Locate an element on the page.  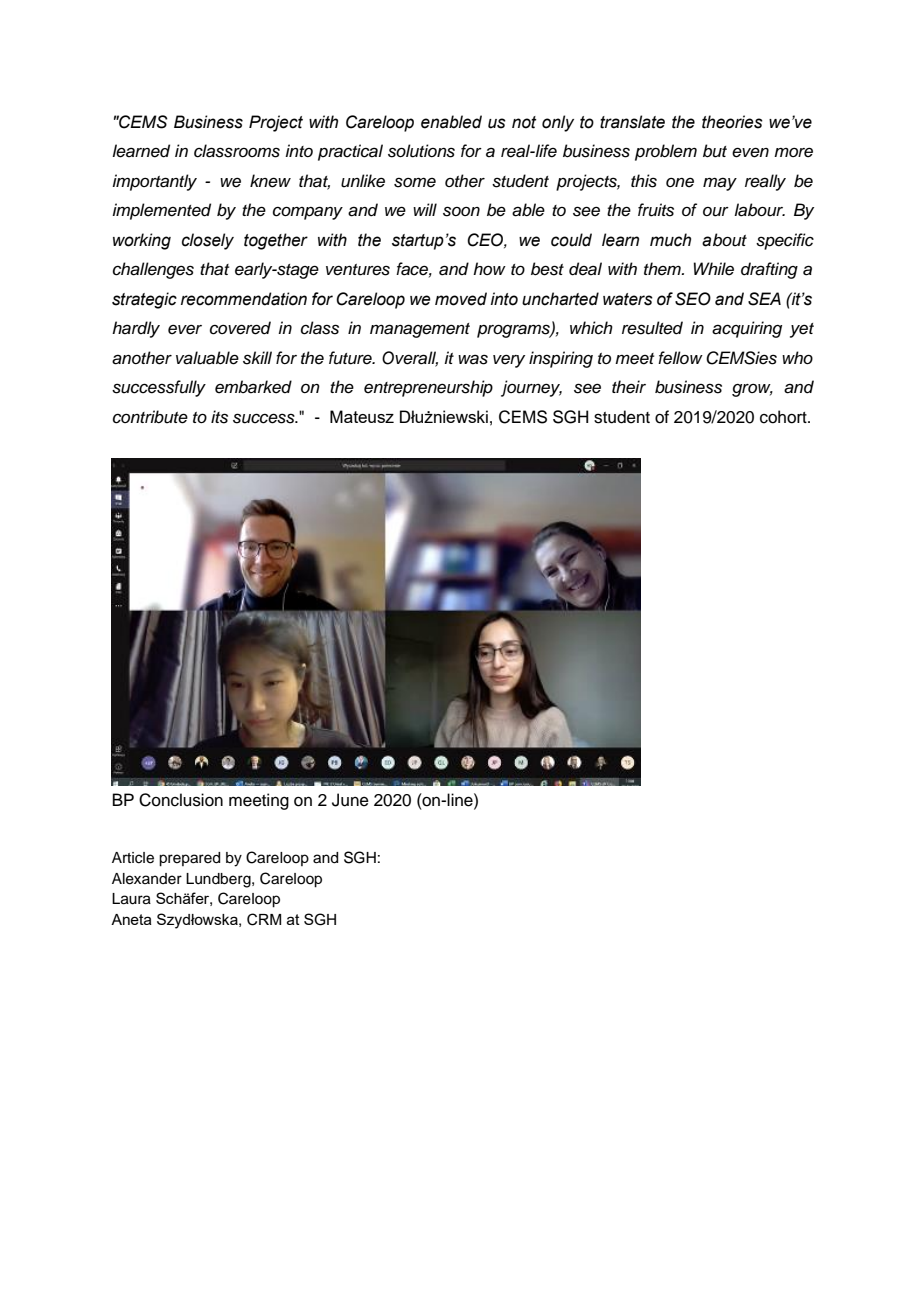
cohort is located at coordinates (784, 417).
